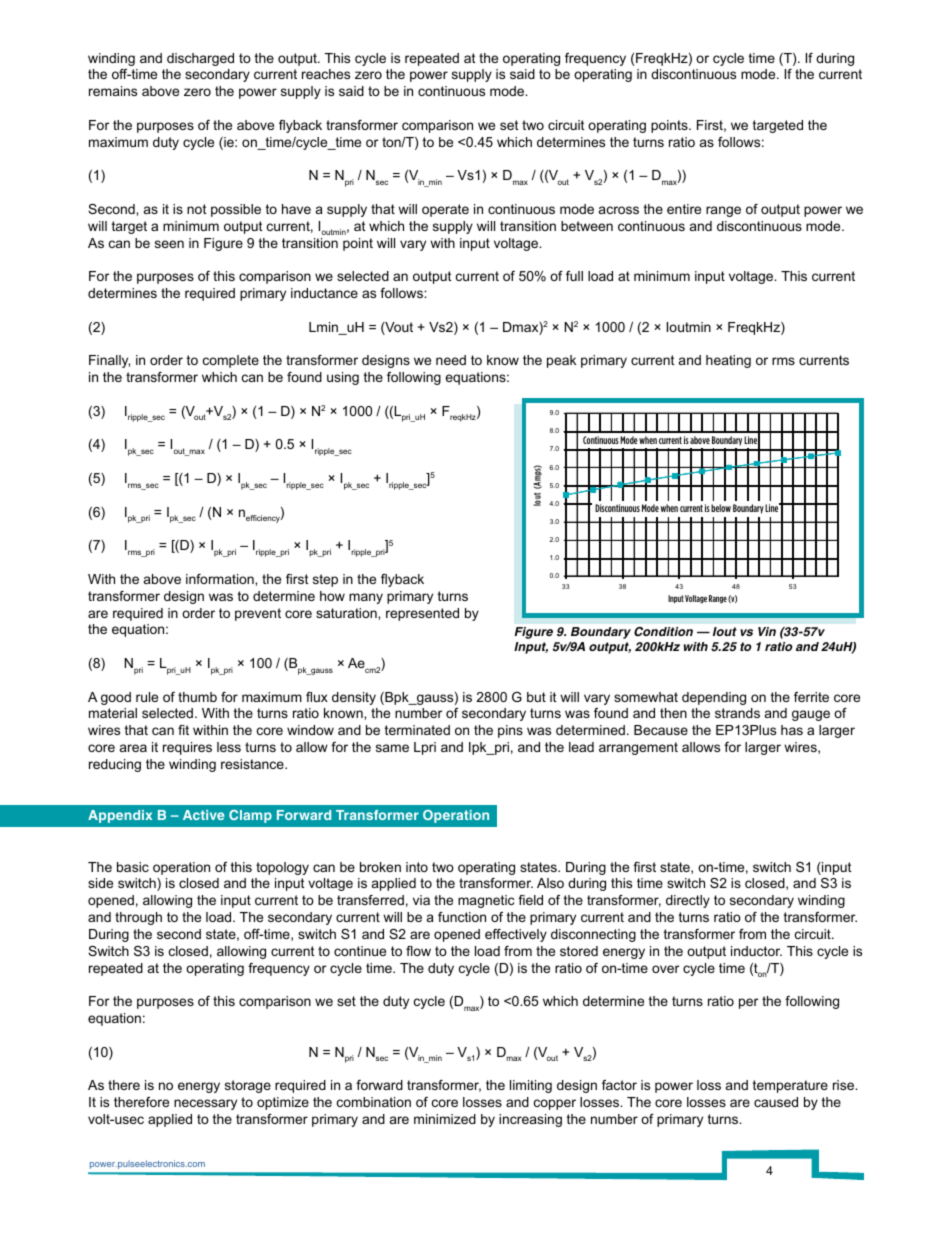 The image size is (952, 1233). I want to click on effectively, so click(516, 935).
